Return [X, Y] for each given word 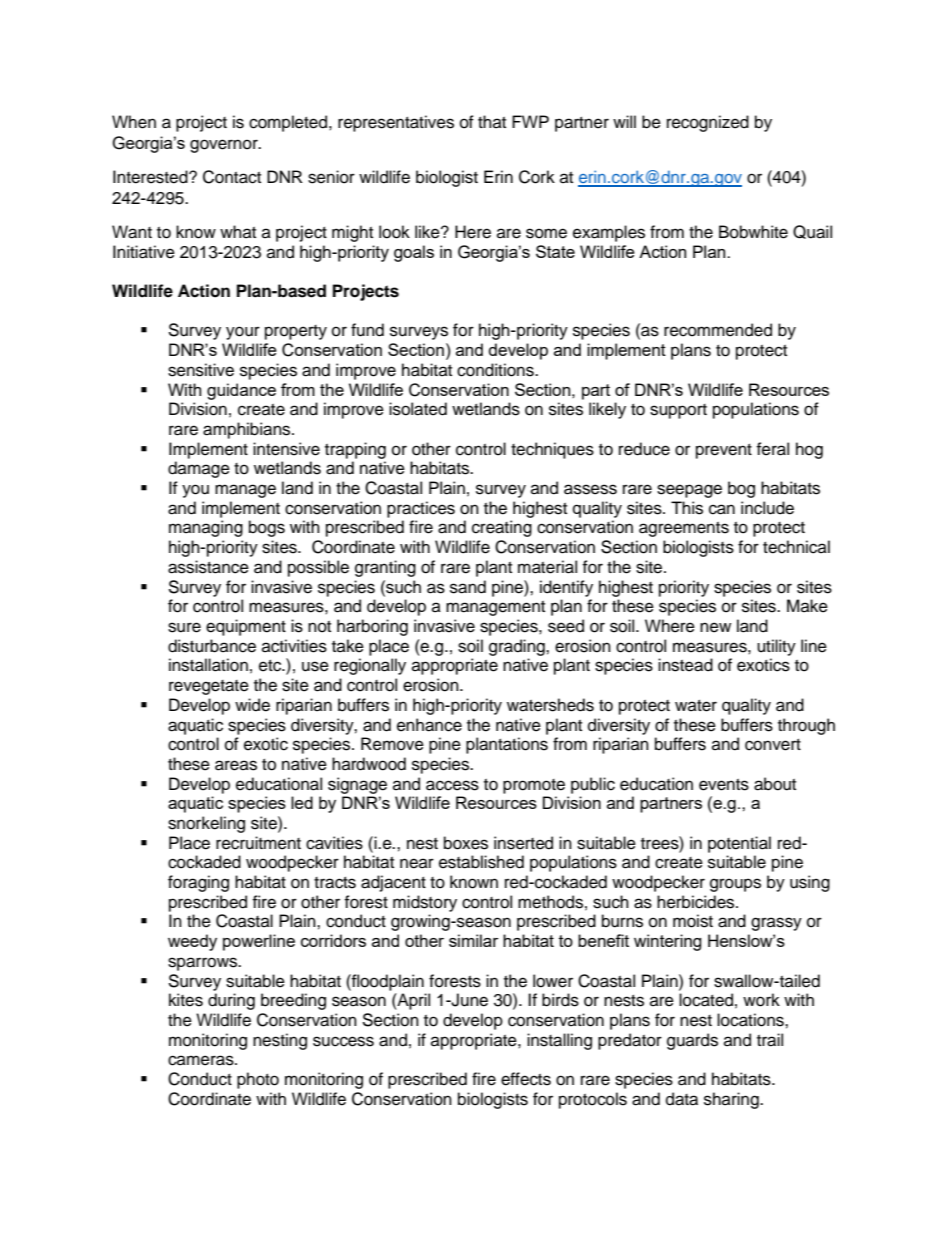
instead [685, 665]
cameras [202, 1060]
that [492, 121]
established [481, 862]
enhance [429, 725]
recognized [708, 123]
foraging [198, 883]
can [722, 509]
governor [225, 146]
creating [502, 528]
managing [206, 528]
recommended [718, 330]
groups [735, 885]
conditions [496, 370]
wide [252, 705]
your [243, 333]
